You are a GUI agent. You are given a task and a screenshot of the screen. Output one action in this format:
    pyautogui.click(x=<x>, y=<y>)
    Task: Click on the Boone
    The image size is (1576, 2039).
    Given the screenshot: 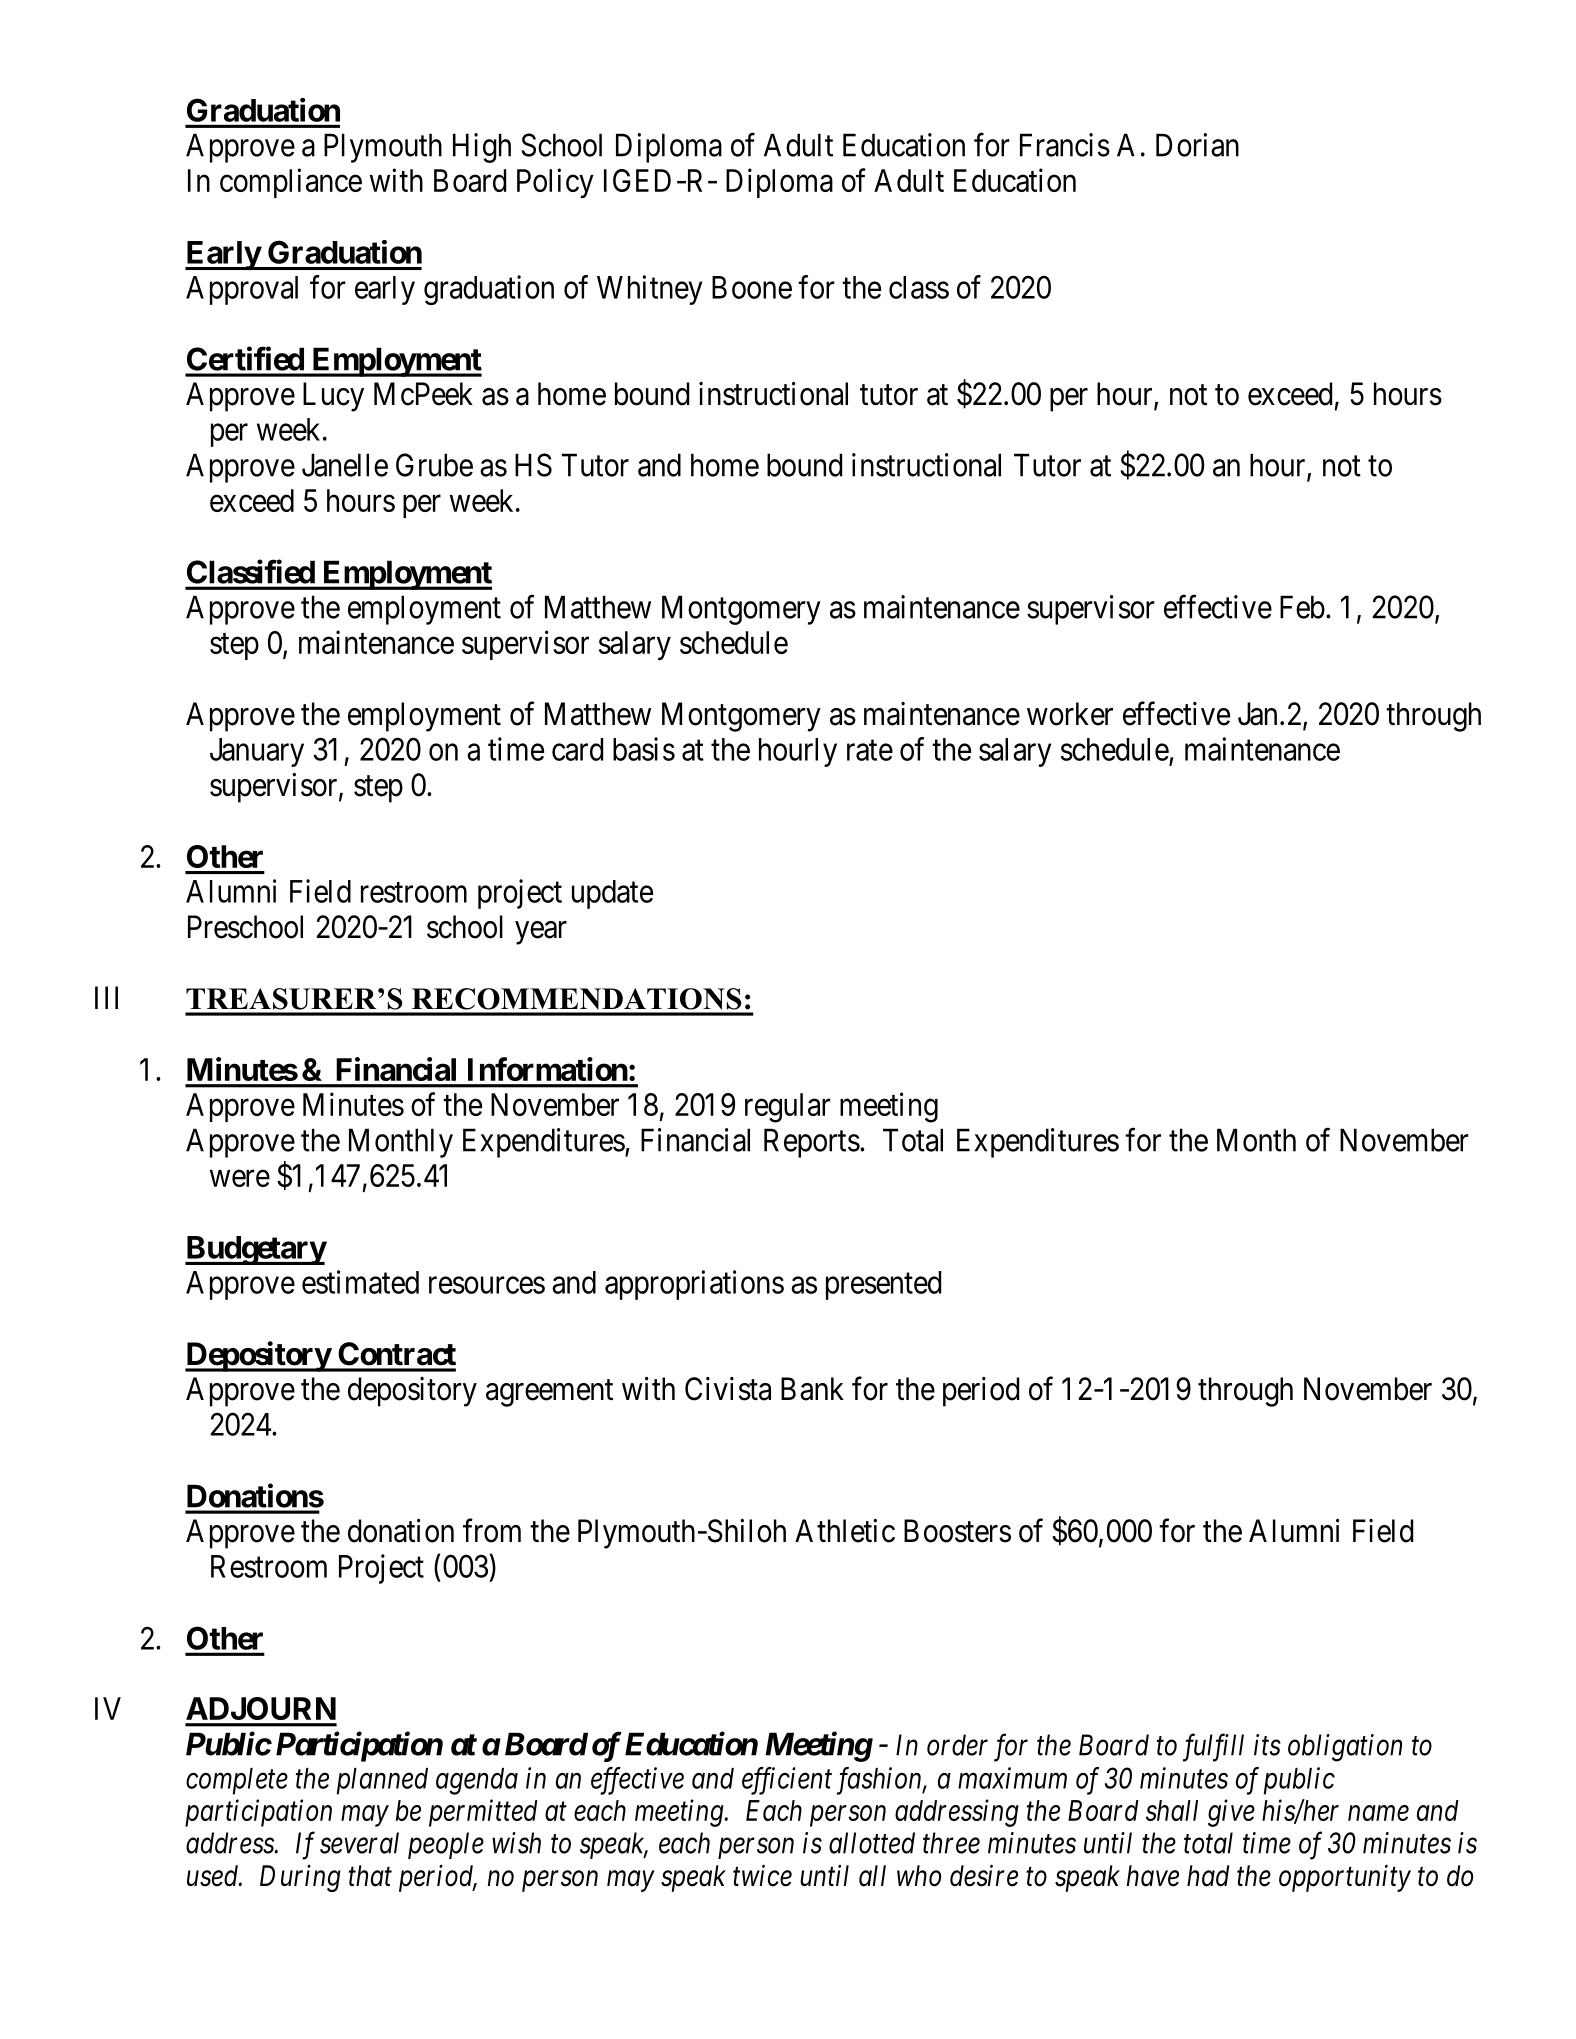 What is the action you would take?
    pyautogui.click(x=752, y=287)
